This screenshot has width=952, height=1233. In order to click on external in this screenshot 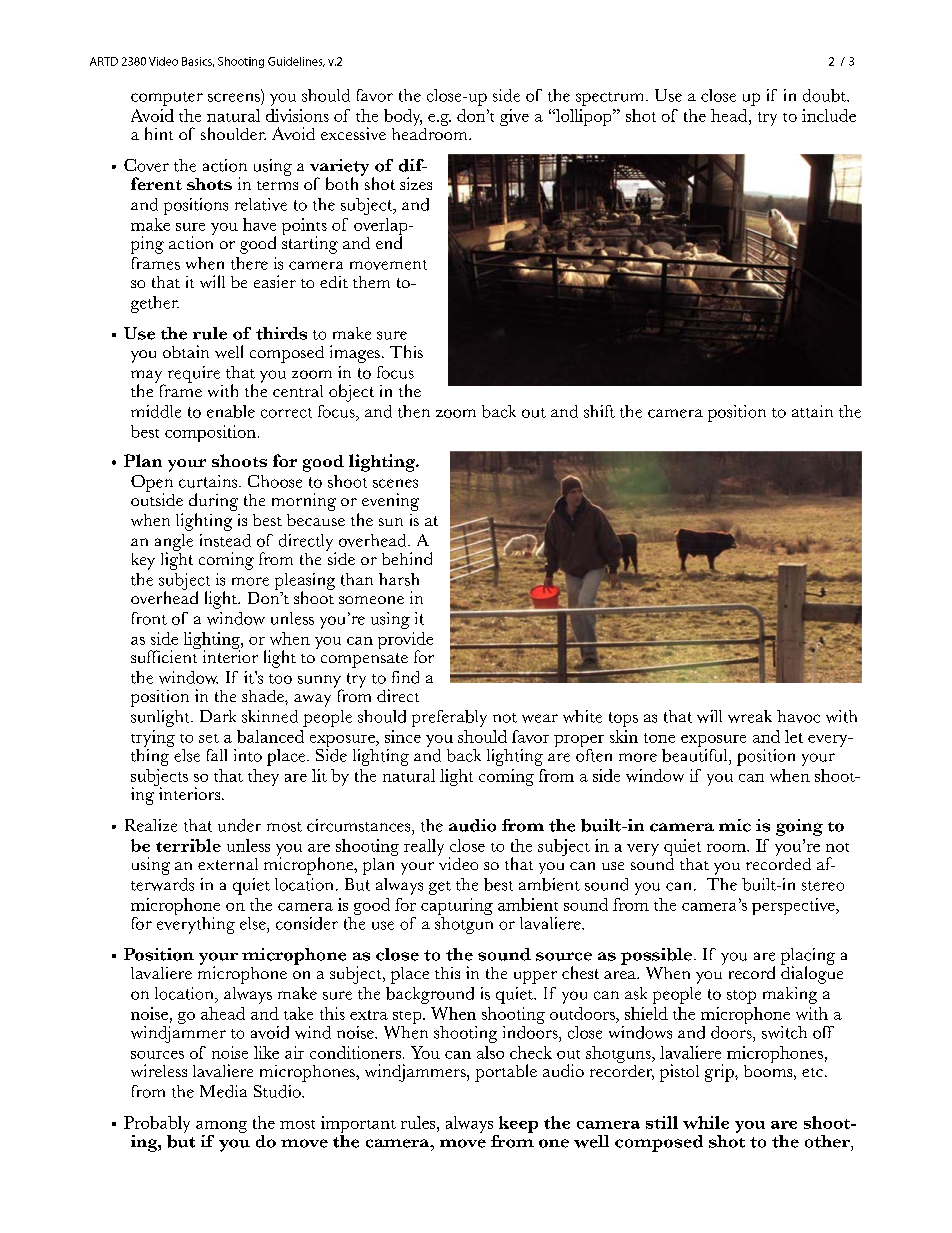, I will do `click(228, 864)`.
